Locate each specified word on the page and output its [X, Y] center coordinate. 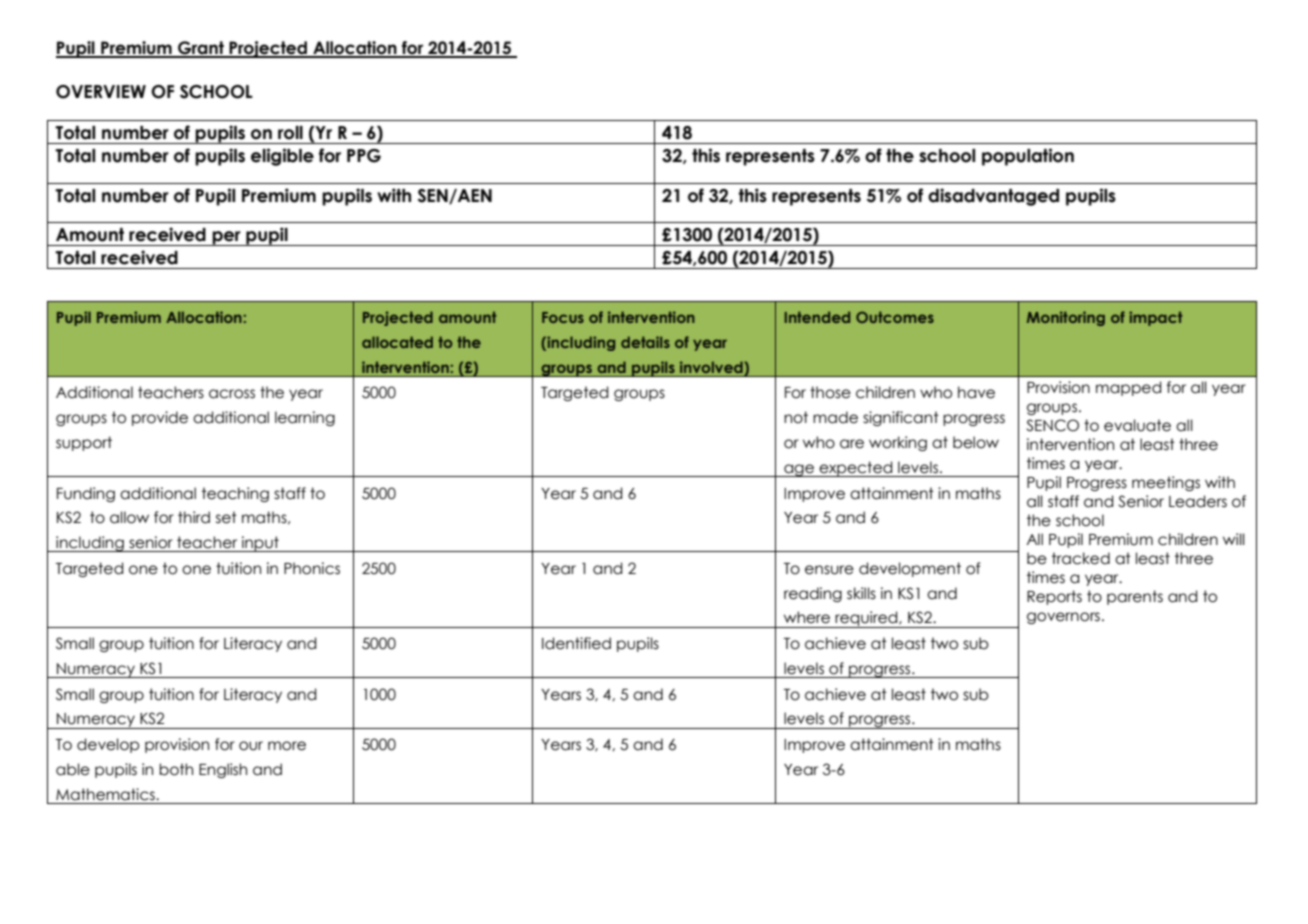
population [1028, 157]
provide [160, 418]
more [287, 746]
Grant [201, 49]
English [223, 770]
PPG [364, 156]
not [796, 417]
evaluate [1137, 425]
